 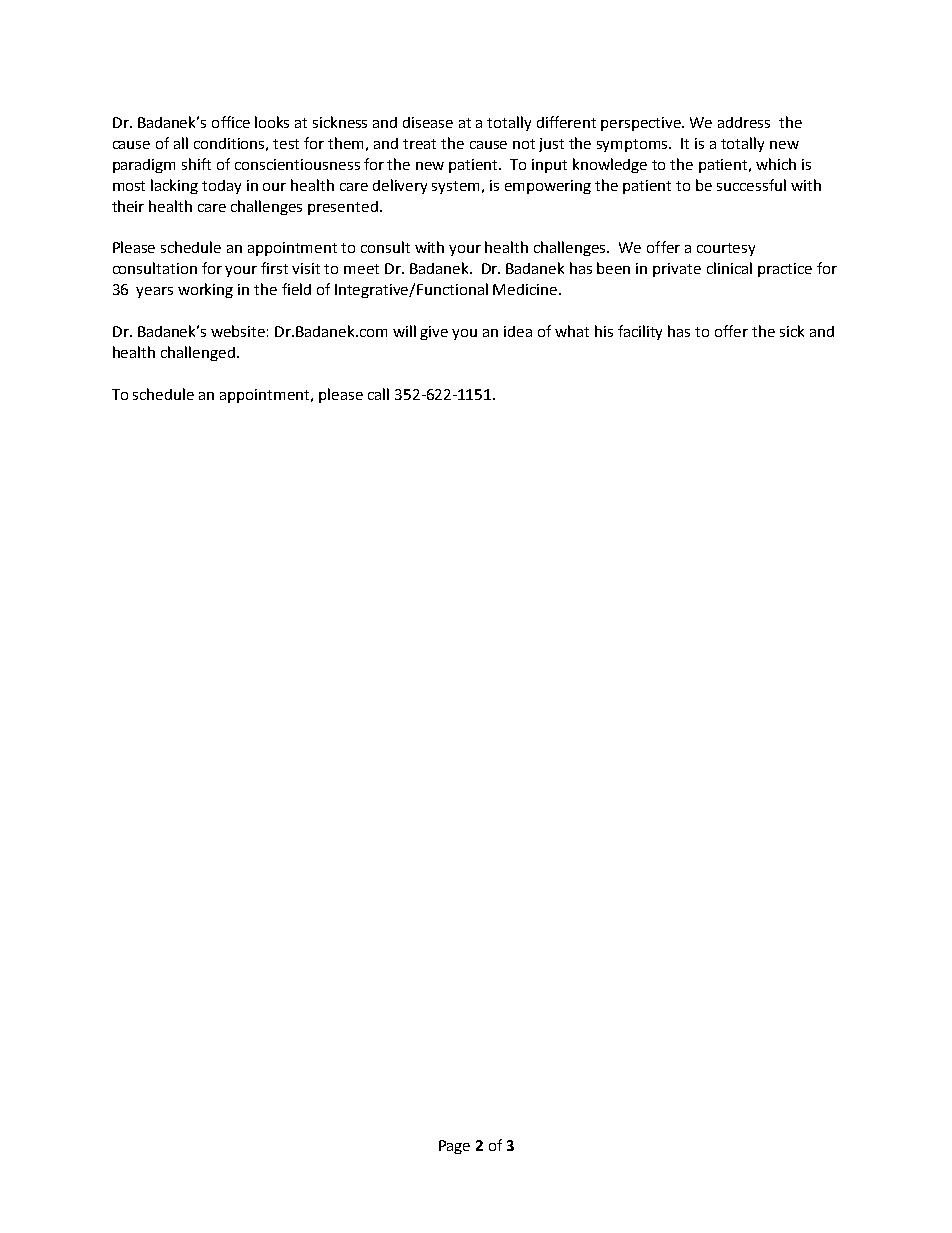 What do you see at coordinates (196, 164) in the image?
I see `shift` at bounding box center [196, 164].
